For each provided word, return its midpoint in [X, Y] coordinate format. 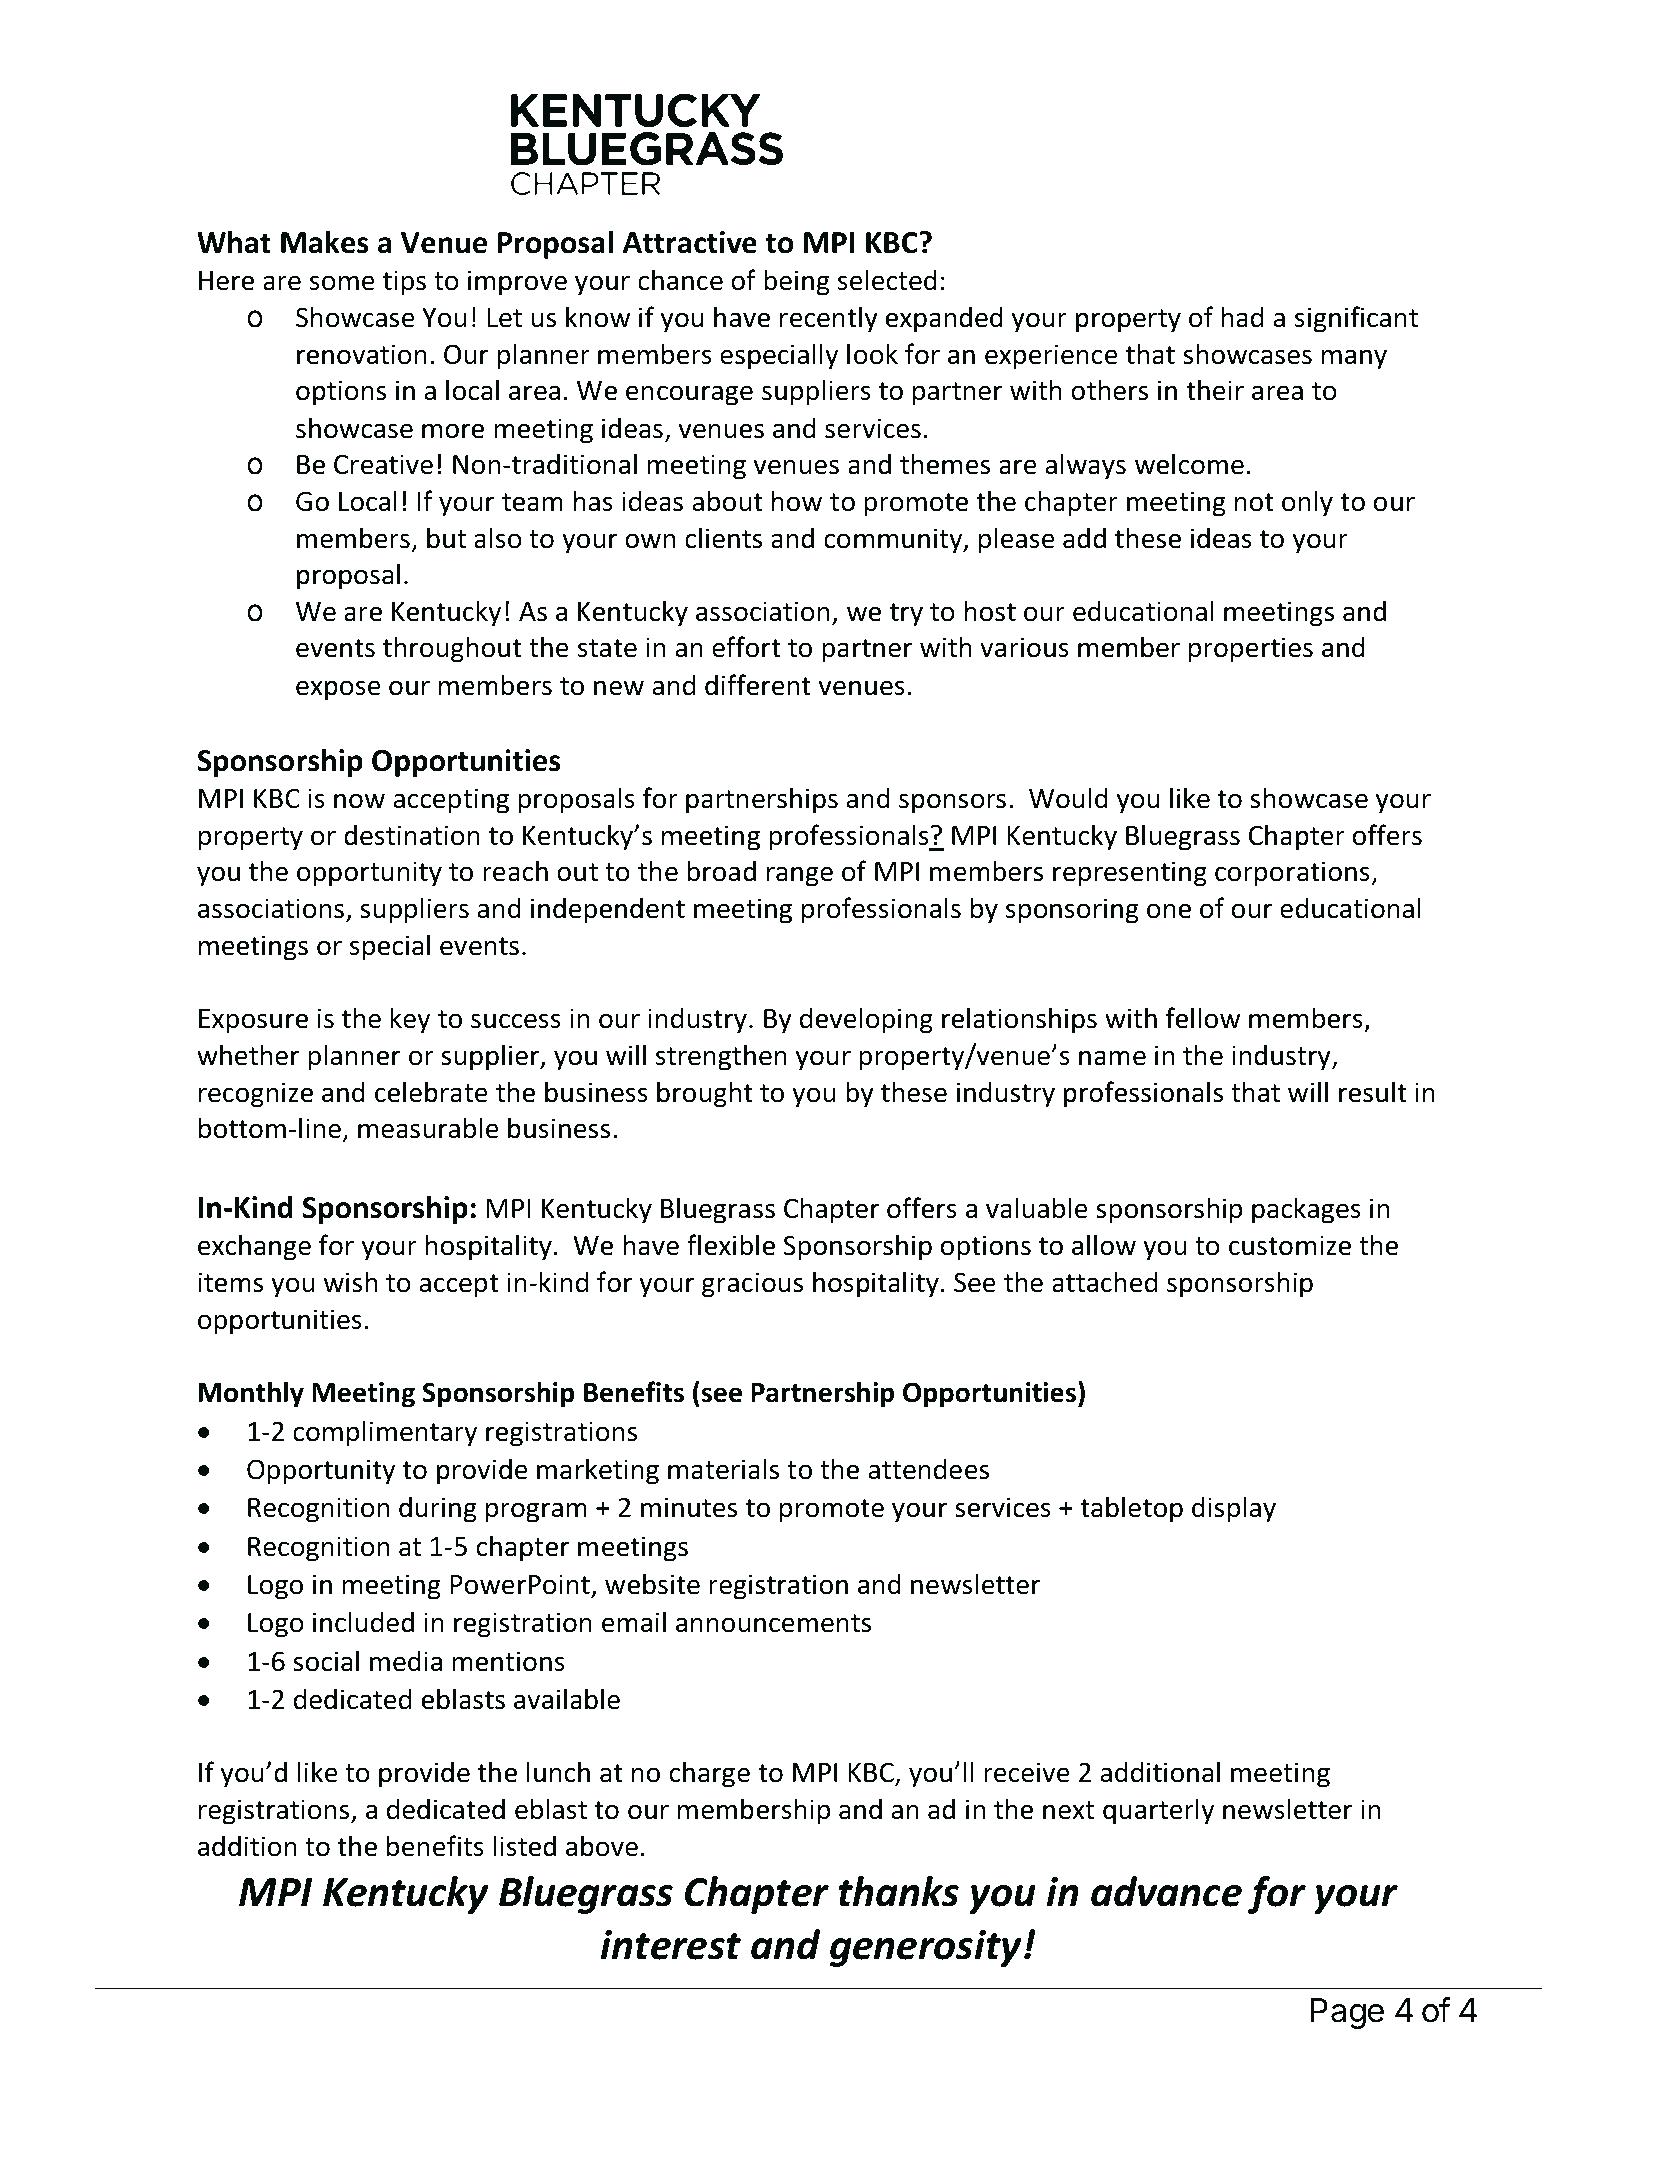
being [796, 282]
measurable [428, 1128]
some [342, 283]
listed [524, 1846]
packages [1306, 1210]
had [1242, 317]
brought [705, 1094]
